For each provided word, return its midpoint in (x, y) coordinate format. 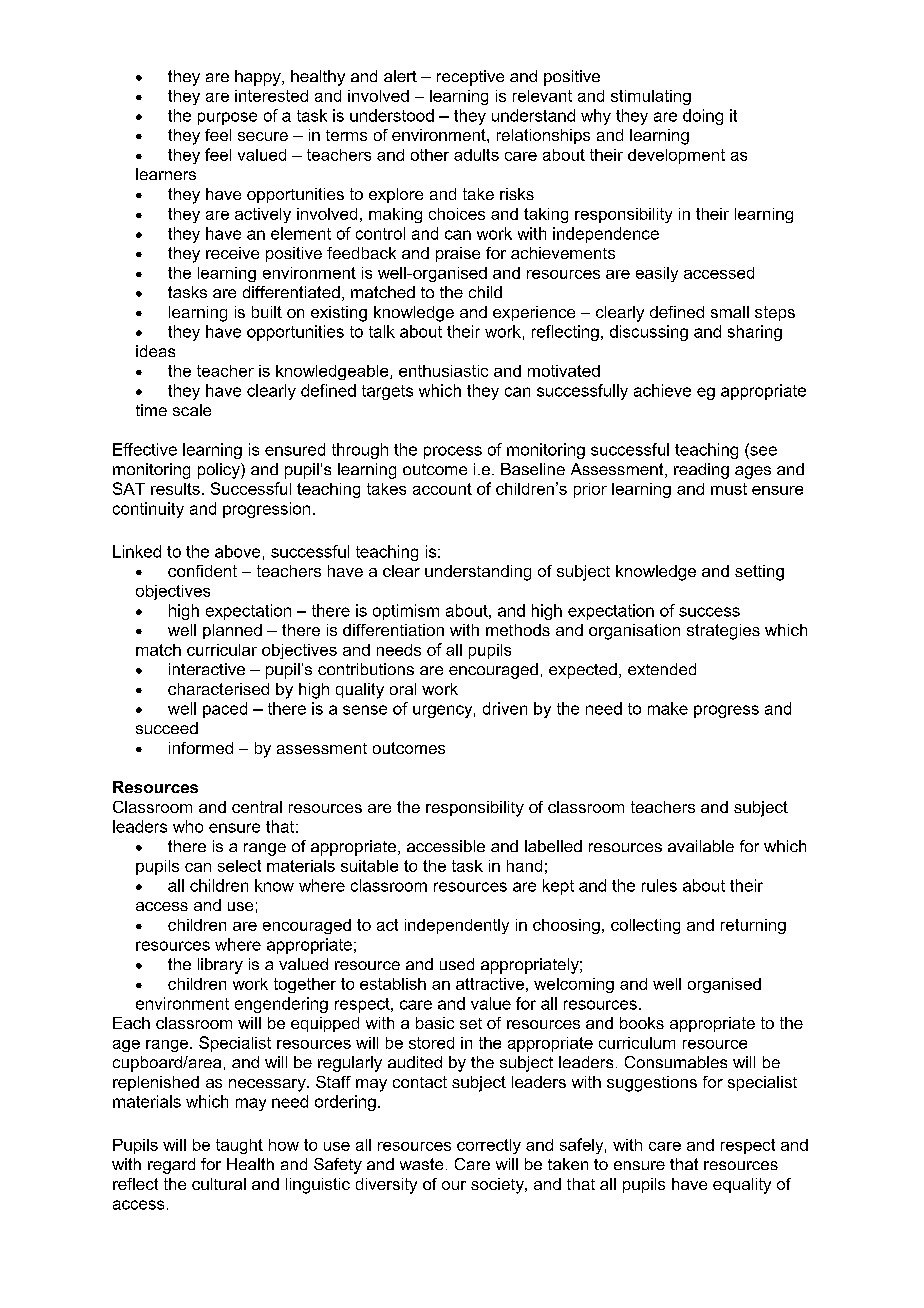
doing (703, 117)
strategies (723, 632)
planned (232, 631)
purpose (227, 118)
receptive (470, 78)
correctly (489, 1146)
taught (239, 1146)
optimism (406, 612)
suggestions (652, 1084)
